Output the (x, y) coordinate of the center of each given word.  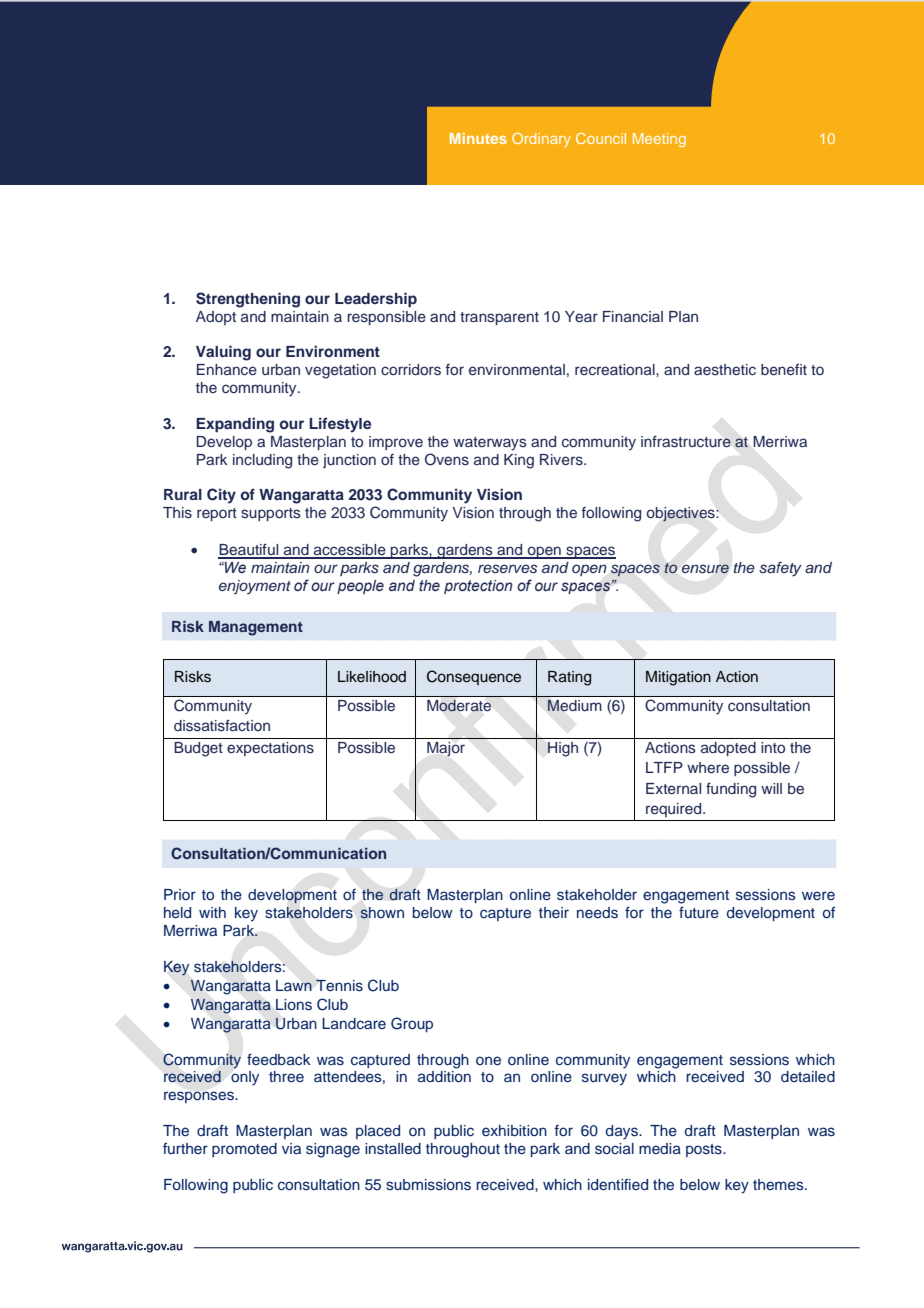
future (699, 912)
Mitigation (678, 678)
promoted (244, 1150)
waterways (490, 444)
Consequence (474, 677)
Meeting (659, 140)
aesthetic (725, 370)
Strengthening (248, 300)
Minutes (478, 138)
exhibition (514, 1130)
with (212, 912)
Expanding (235, 425)
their (554, 912)
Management (256, 628)
